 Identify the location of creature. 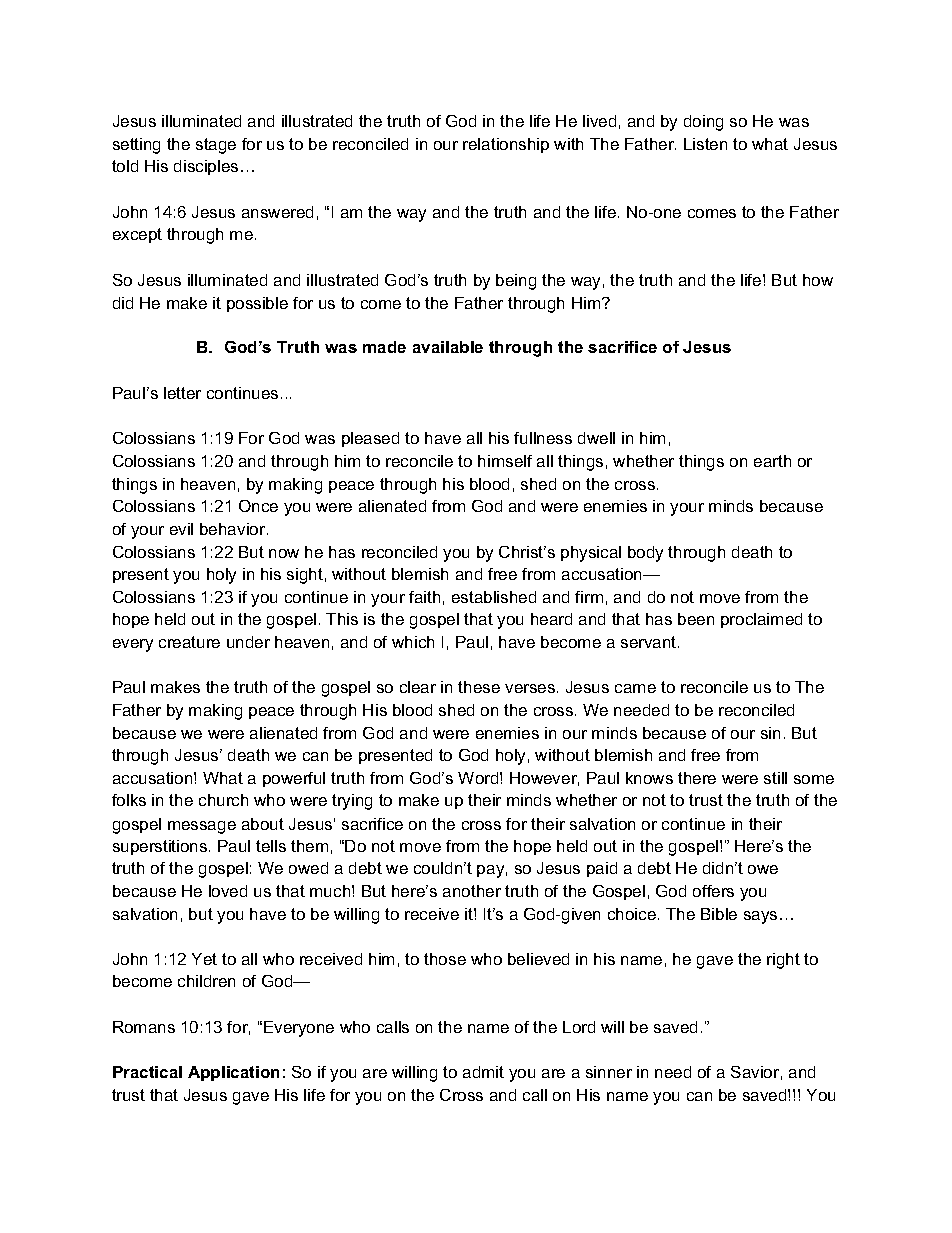
(189, 642).
